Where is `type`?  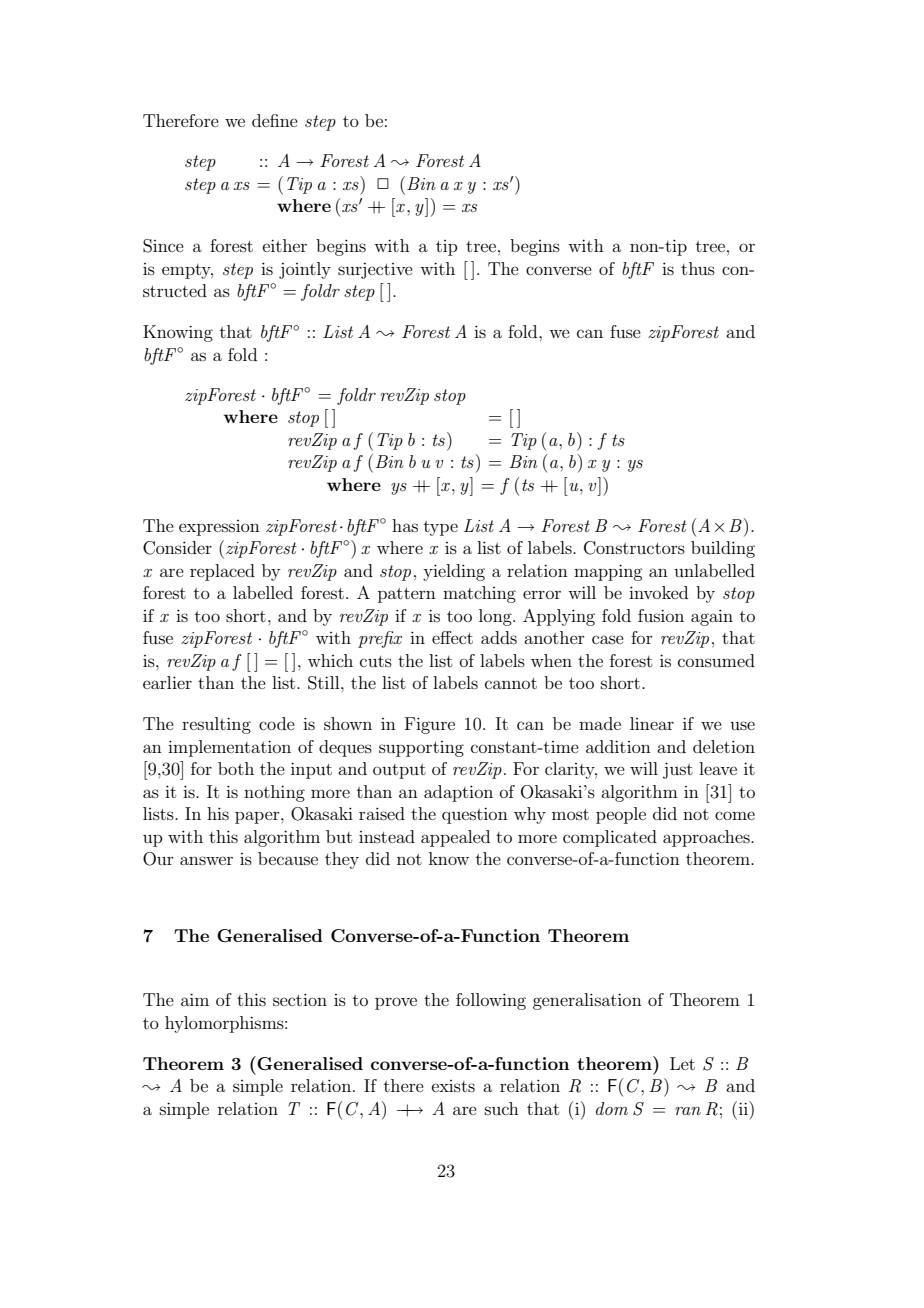
type is located at coordinates (441, 528).
